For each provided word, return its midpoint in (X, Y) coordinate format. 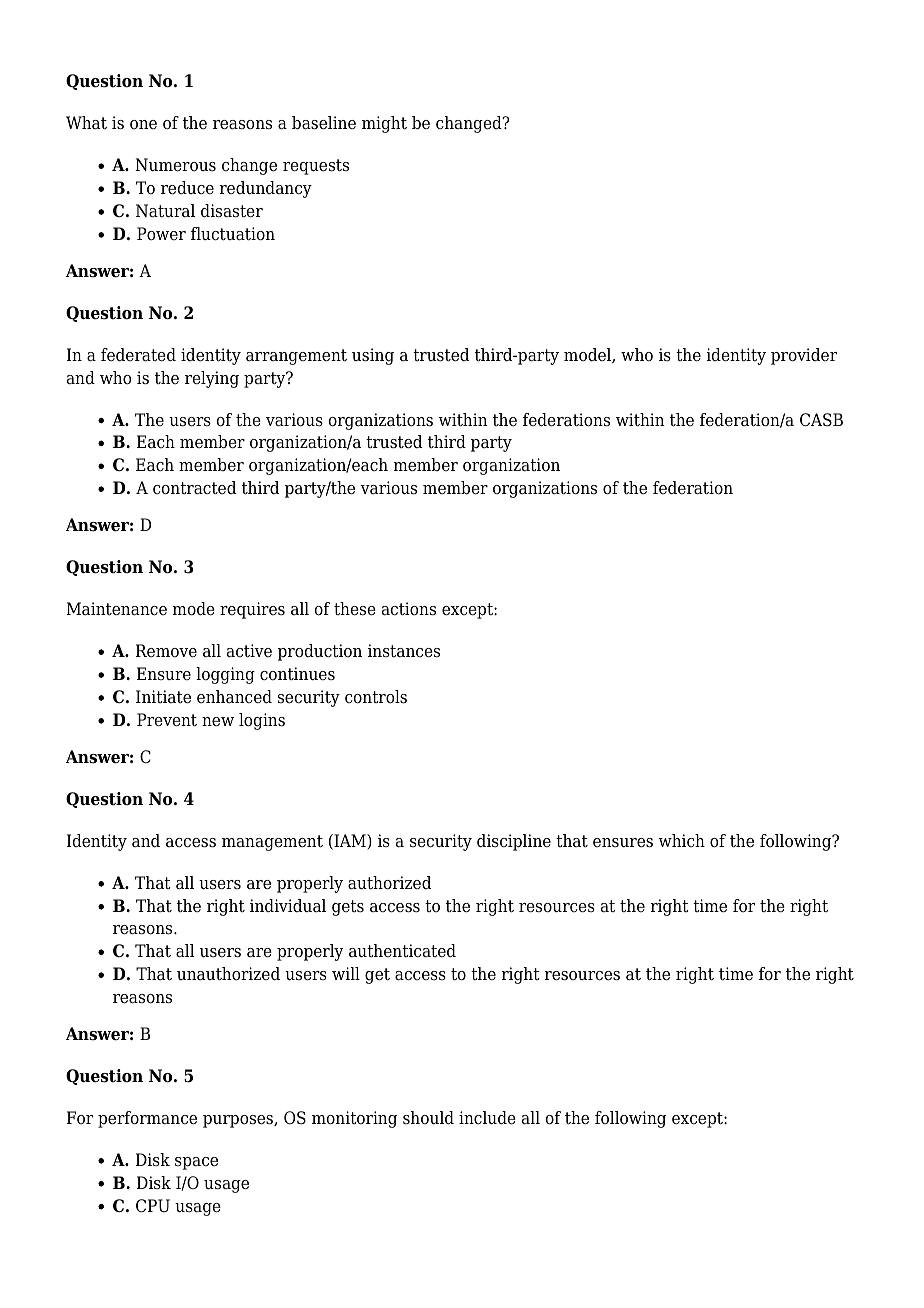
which (681, 840)
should (428, 1118)
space (196, 1163)
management (272, 843)
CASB (821, 420)
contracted (194, 488)
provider (804, 356)
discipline (514, 842)
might (384, 124)
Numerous (175, 165)
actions (409, 609)
